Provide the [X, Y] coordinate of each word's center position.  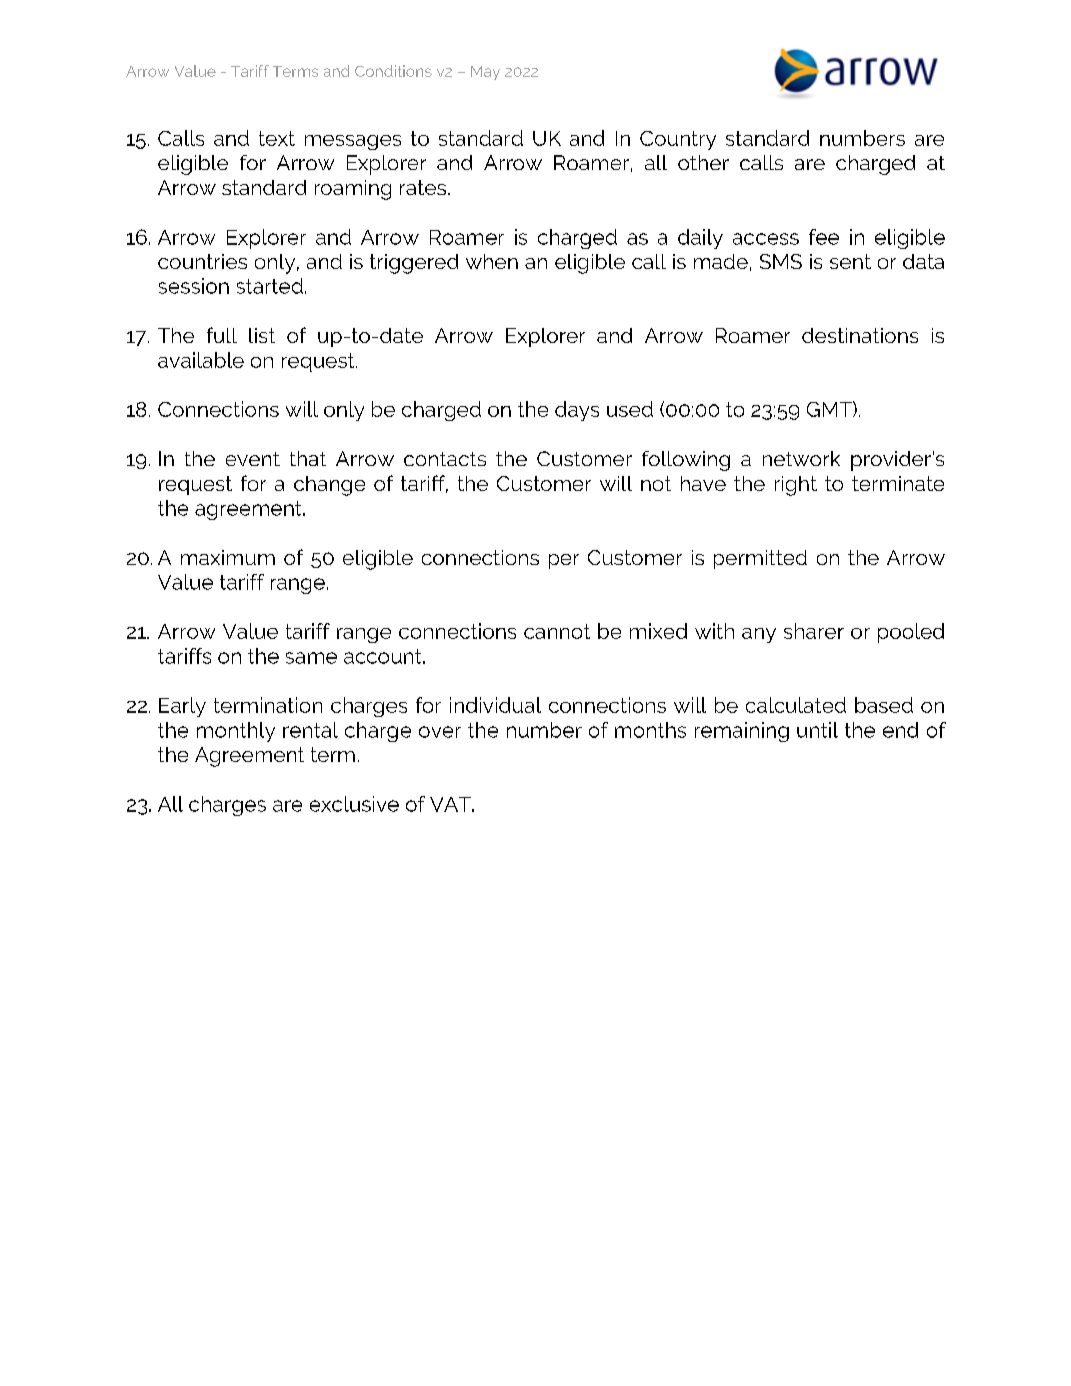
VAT [451, 804]
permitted [760, 559]
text [277, 138]
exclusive [354, 804]
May [485, 73]
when [492, 261]
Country [678, 140]
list [262, 335]
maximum [228, 557]
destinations [860, 335]
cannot [557, 631]
